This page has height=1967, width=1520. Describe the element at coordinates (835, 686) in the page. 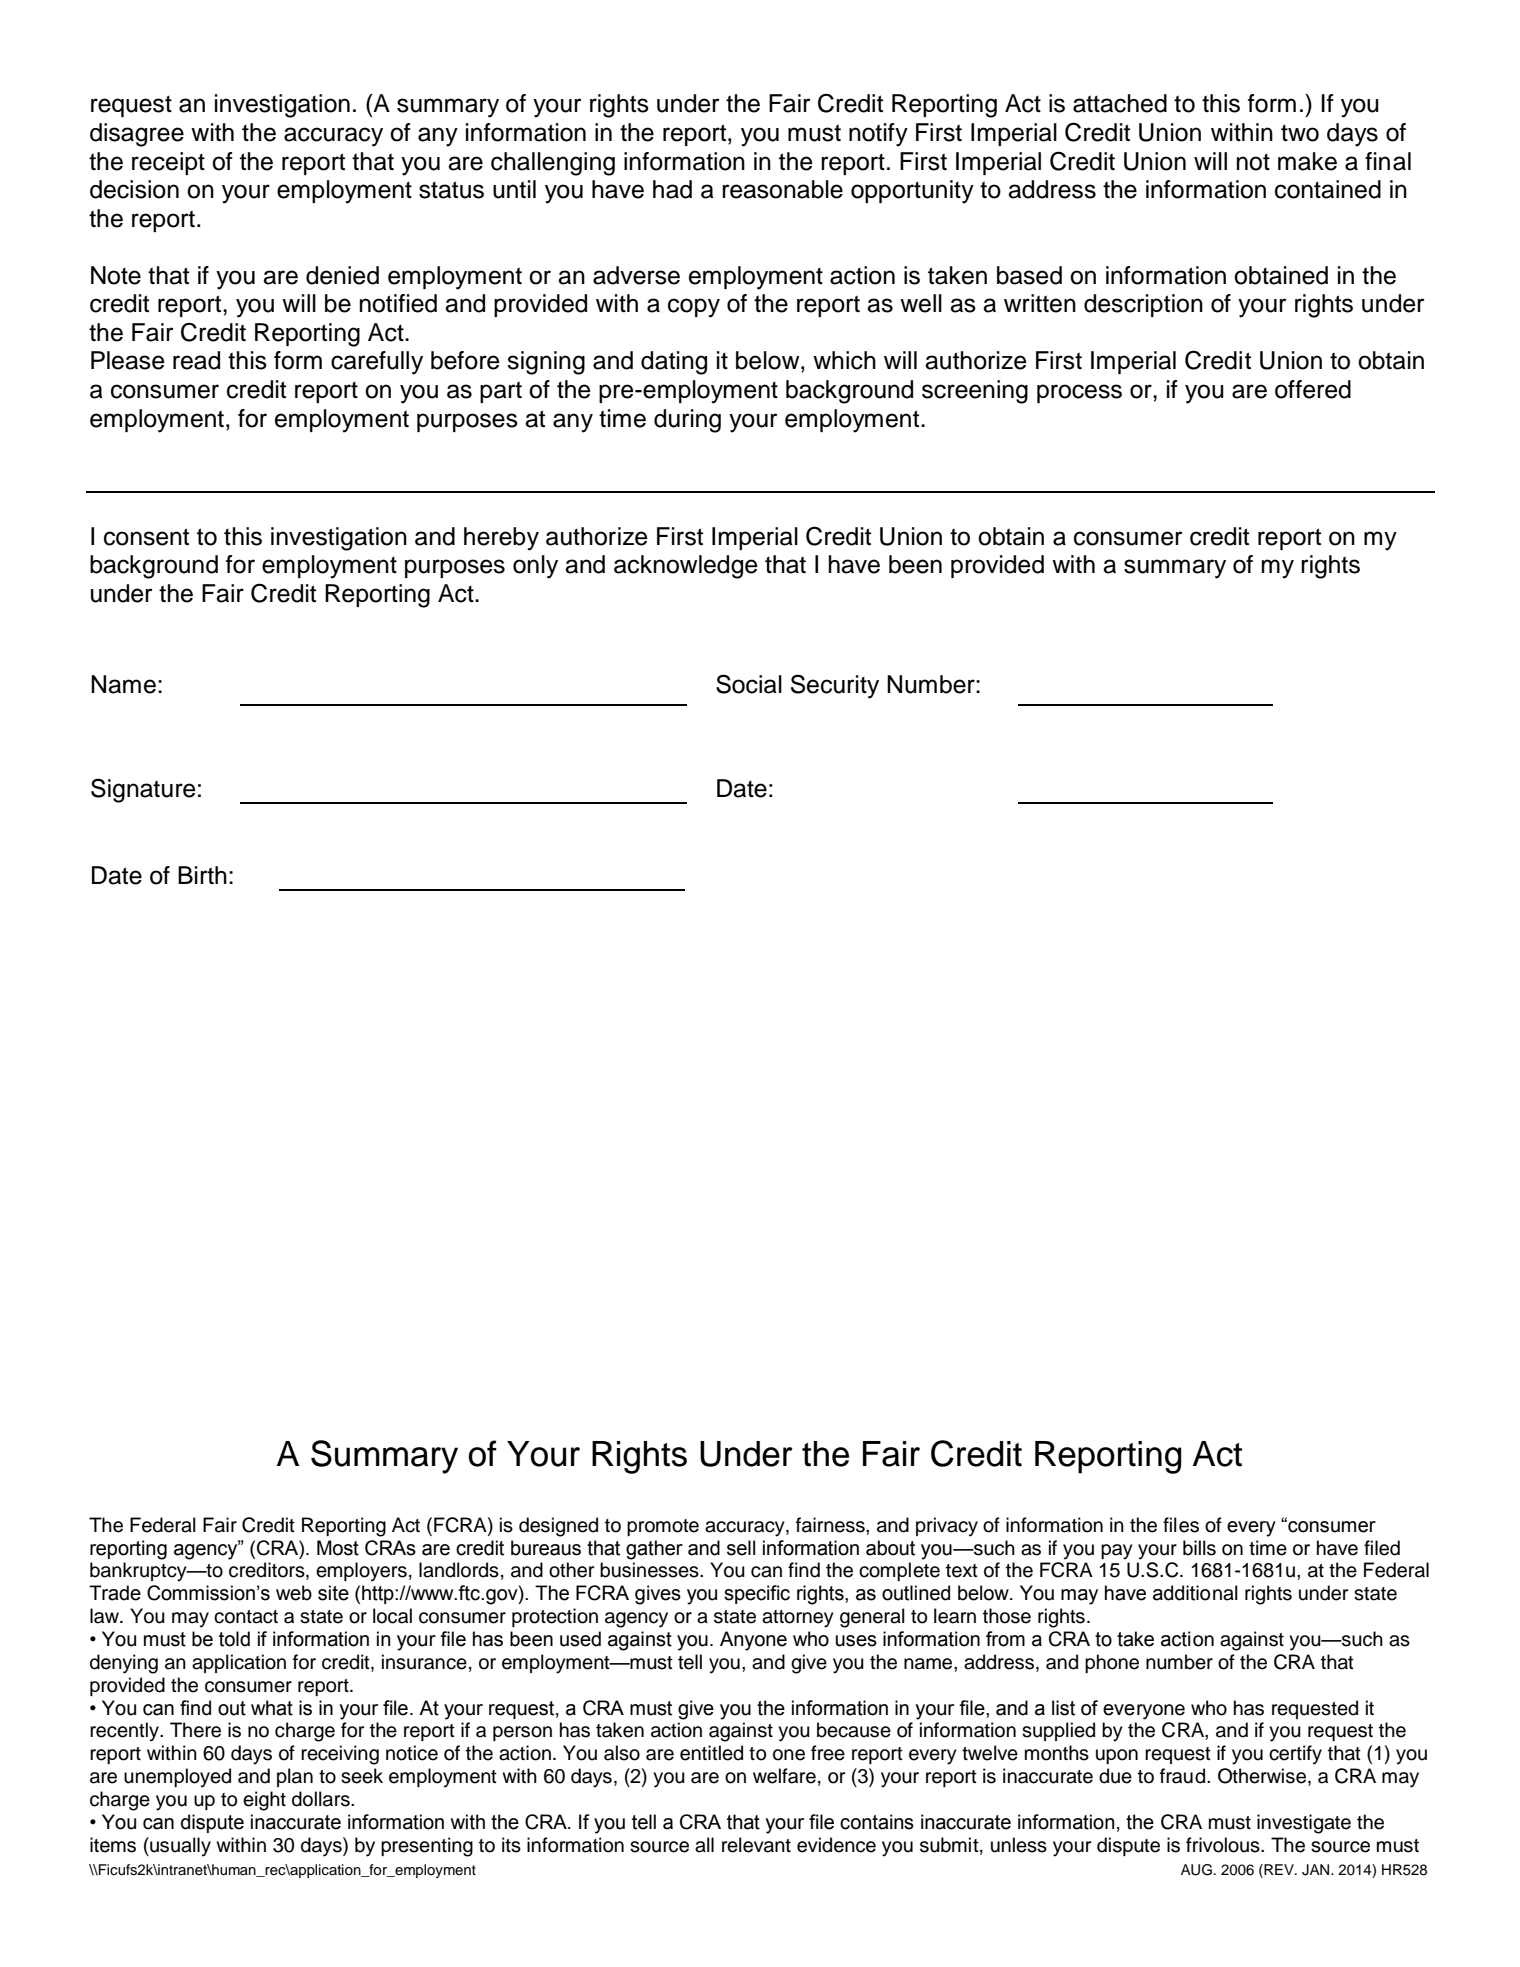

I see `Security` at that location.
